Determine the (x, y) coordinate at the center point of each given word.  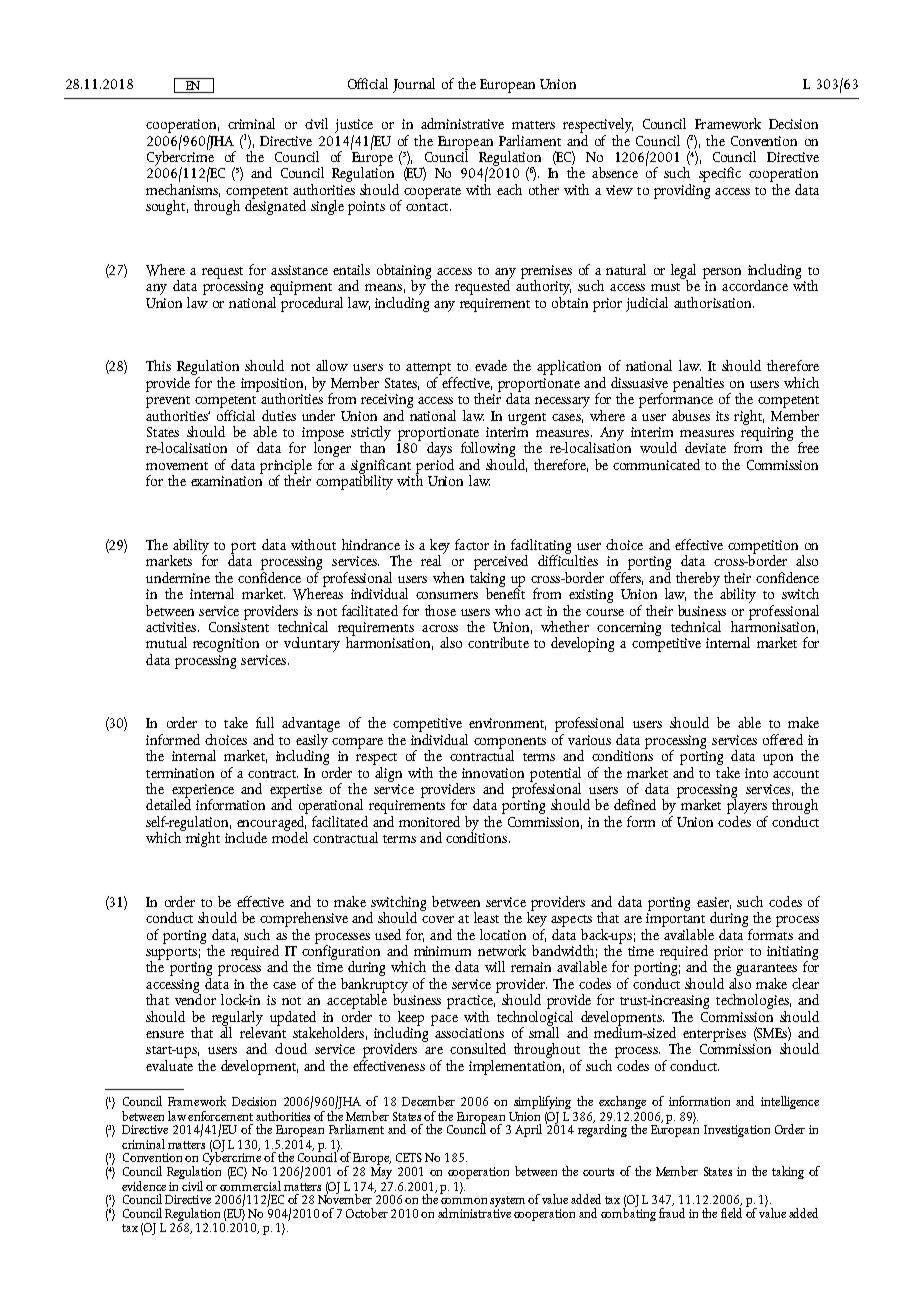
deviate (705, 447)
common (464, 1201)
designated (275, 206)
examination (226, 481)
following (488, 451)
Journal (414, 85)
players (747, 807)
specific (720, 174)
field (731, 1211)
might (202, 838)
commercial (250, 1184)
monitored (429, 821)
